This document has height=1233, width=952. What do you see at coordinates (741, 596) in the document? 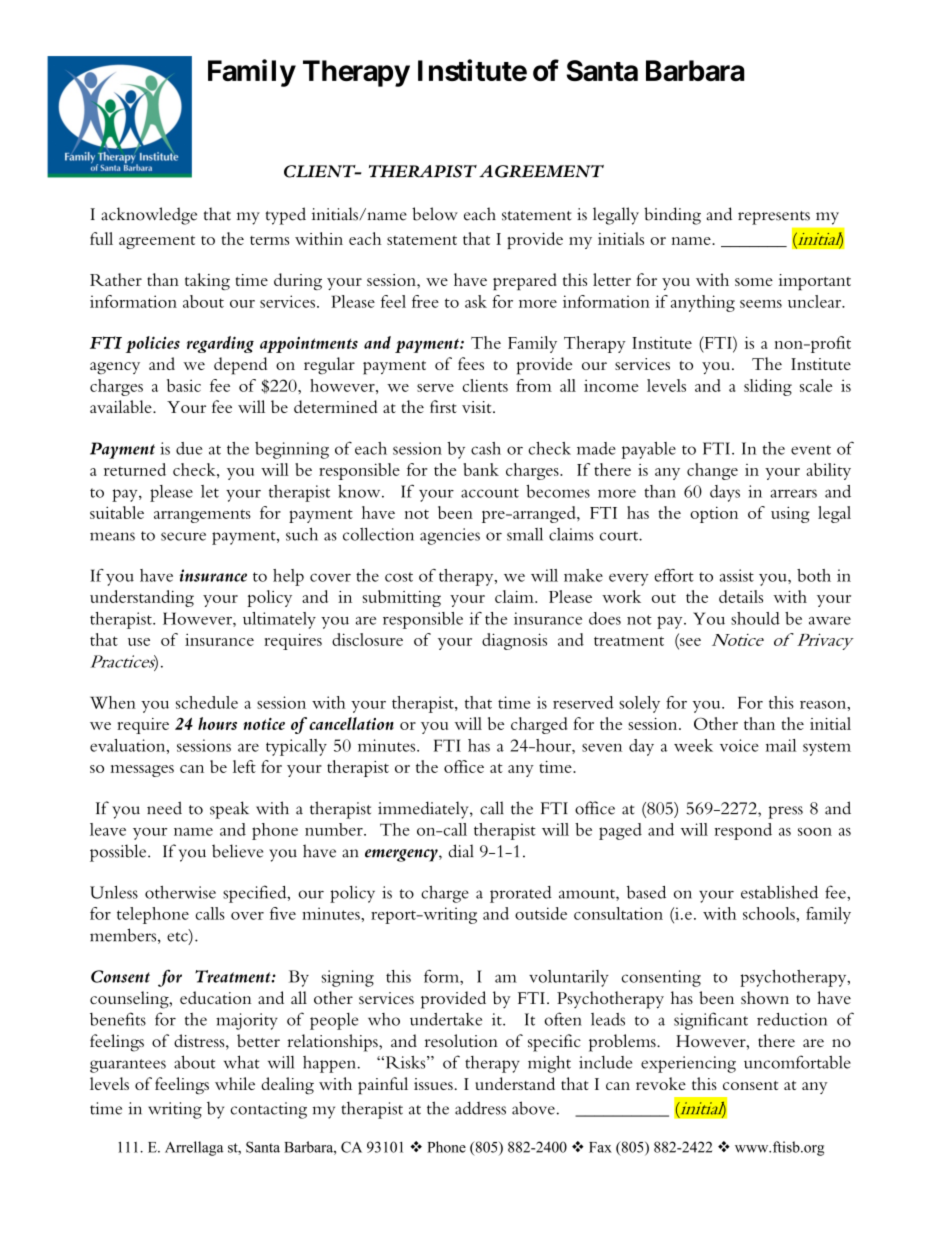
I see `details` at bounding box center [741, 596].
